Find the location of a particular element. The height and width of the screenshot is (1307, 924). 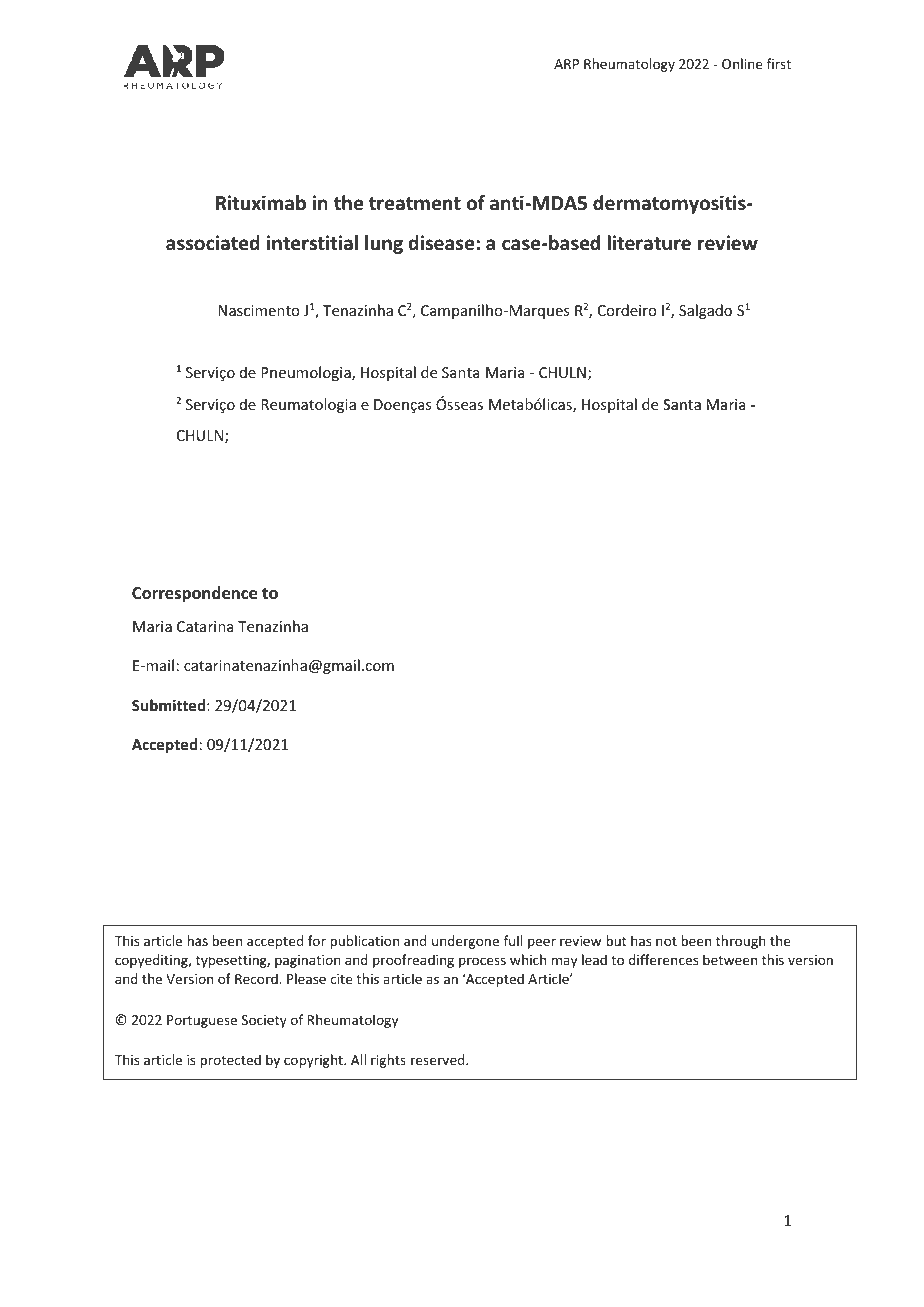

Online is located at coordinates (742, 63).
